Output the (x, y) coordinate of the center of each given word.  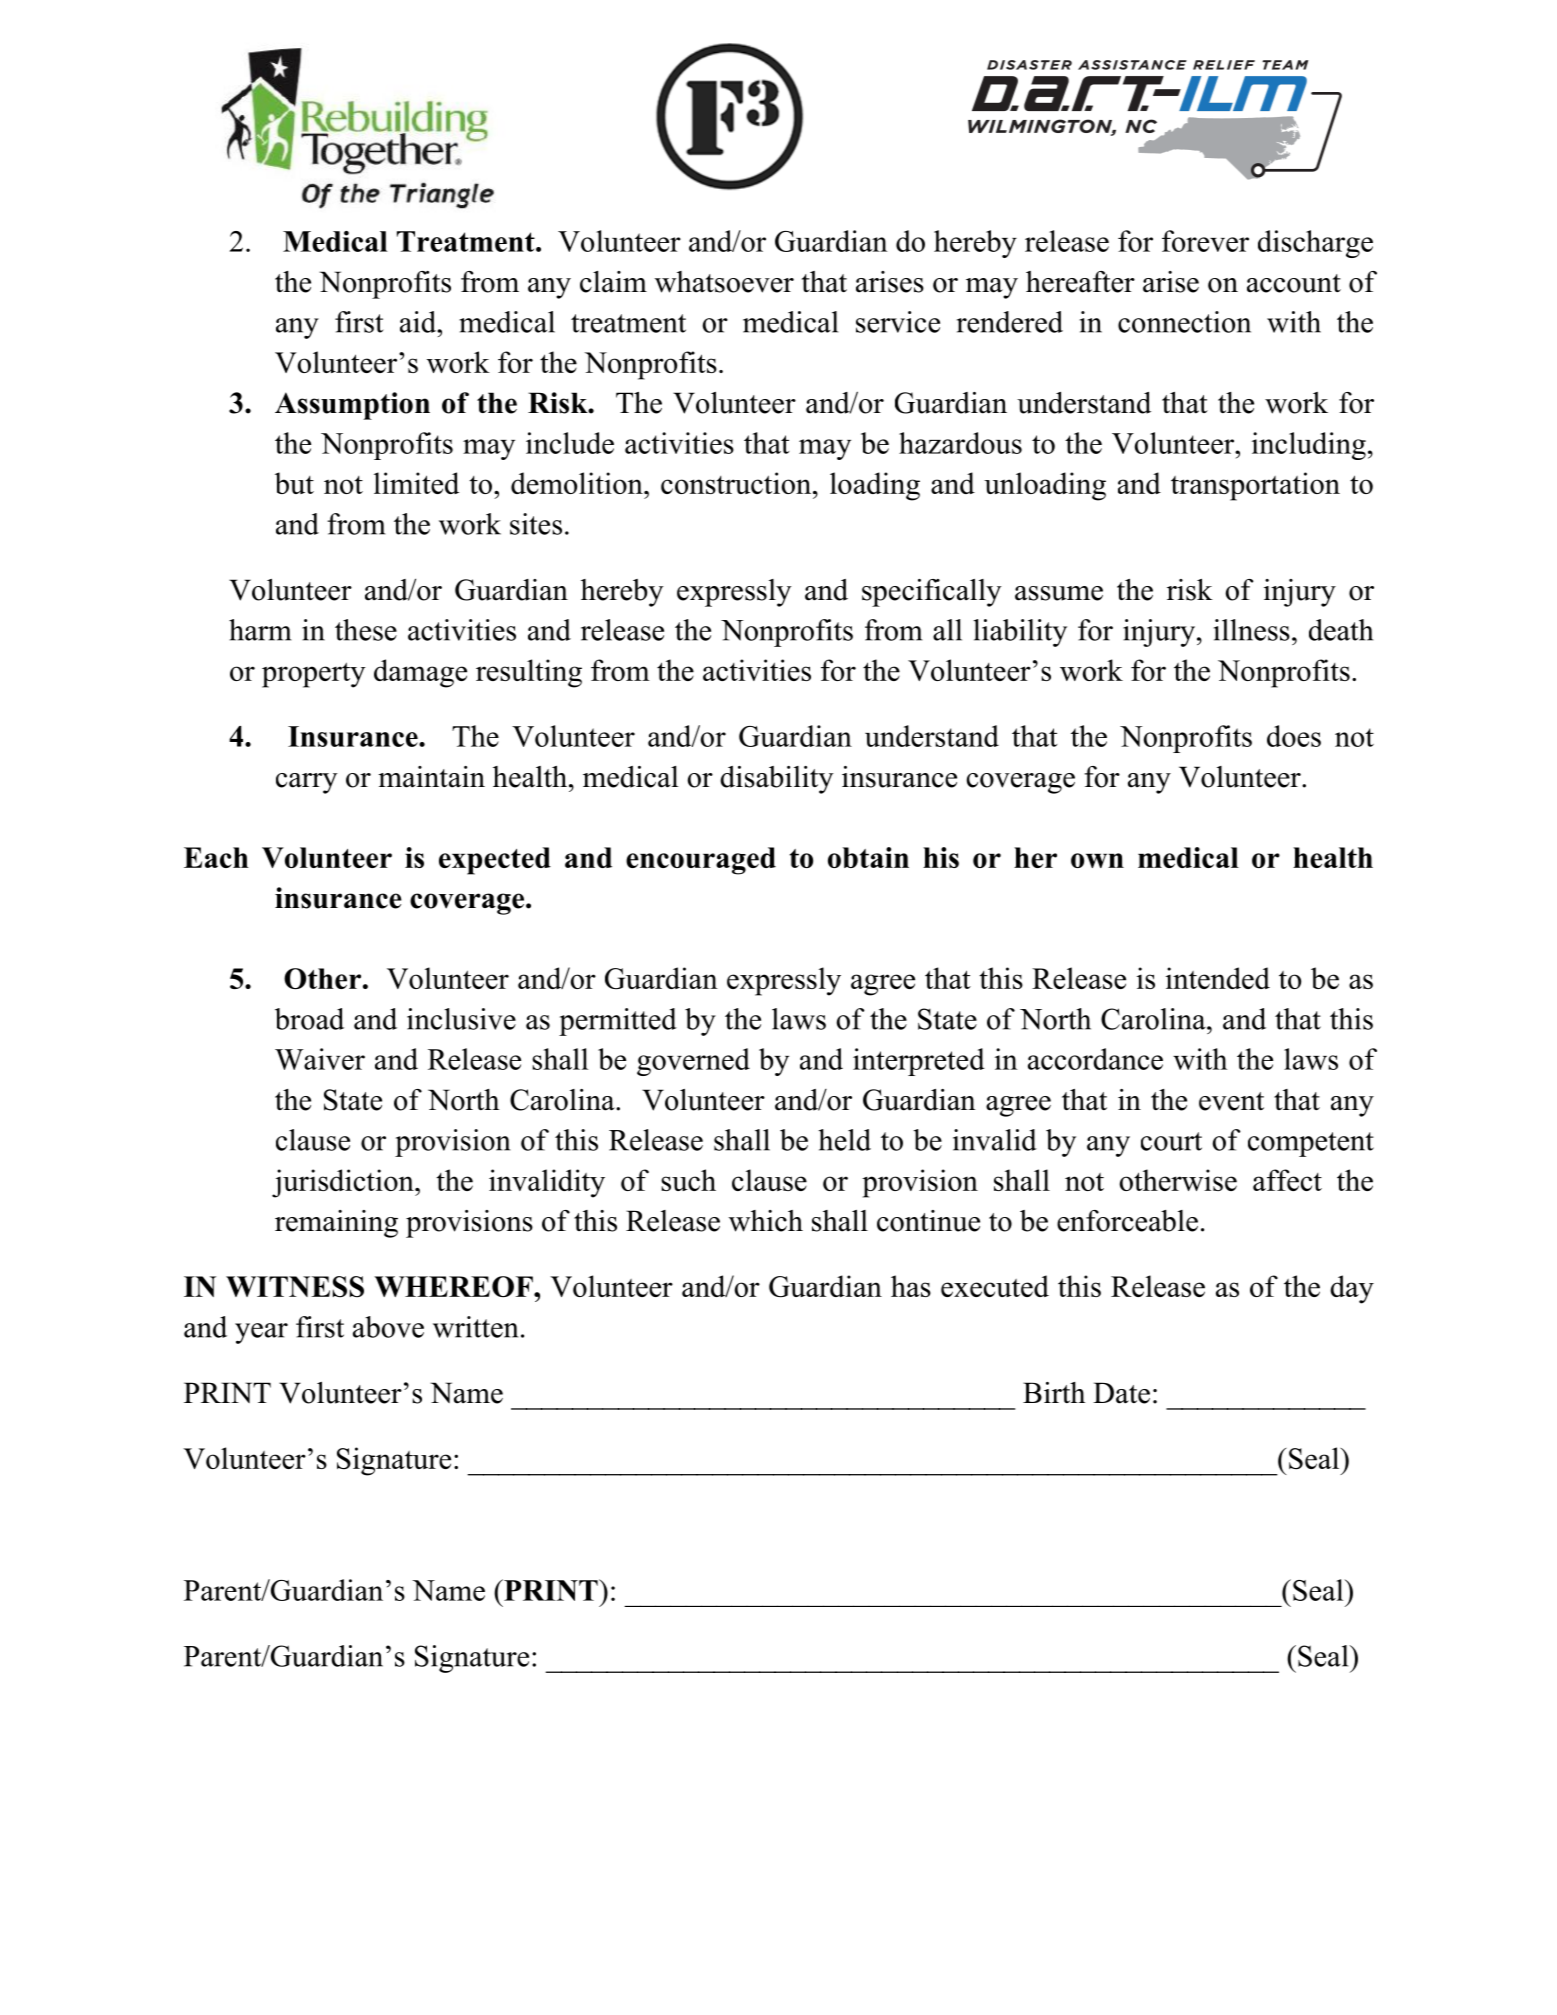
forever (1205, 241)
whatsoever (724, 282)
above (388, 1327)
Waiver (320, 1059)
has (911, 1286)
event (1231, 1101)
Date (1121, 1393)
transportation (1255, 486)
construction (737, 483)
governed (693, 1062)
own (1097, 860)
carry (307, 783)
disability (777, 780)
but (294, 483)
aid (419, 322)
